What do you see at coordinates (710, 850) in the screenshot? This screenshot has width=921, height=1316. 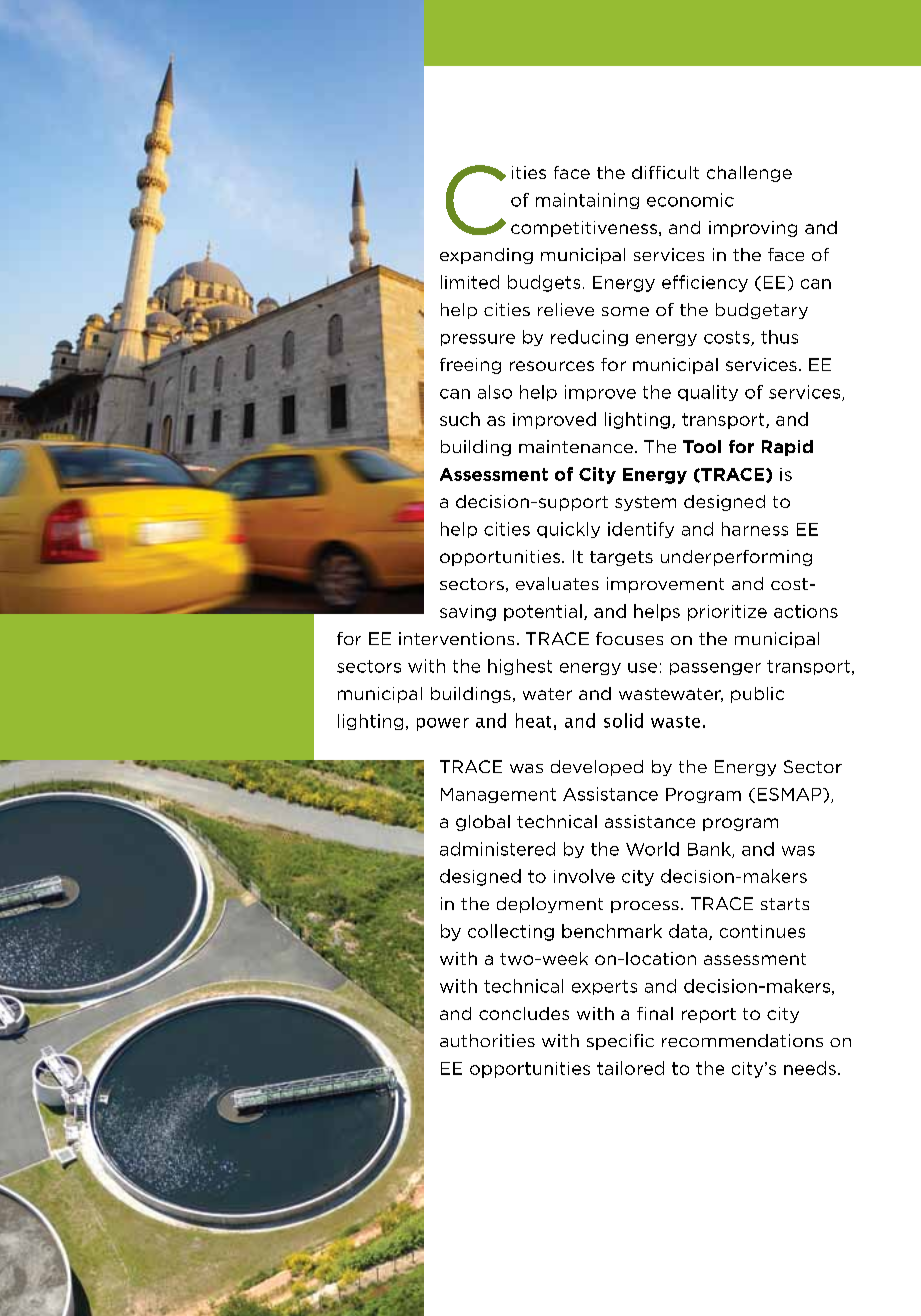 I see `Bank` at bounding box center [710, 850].
